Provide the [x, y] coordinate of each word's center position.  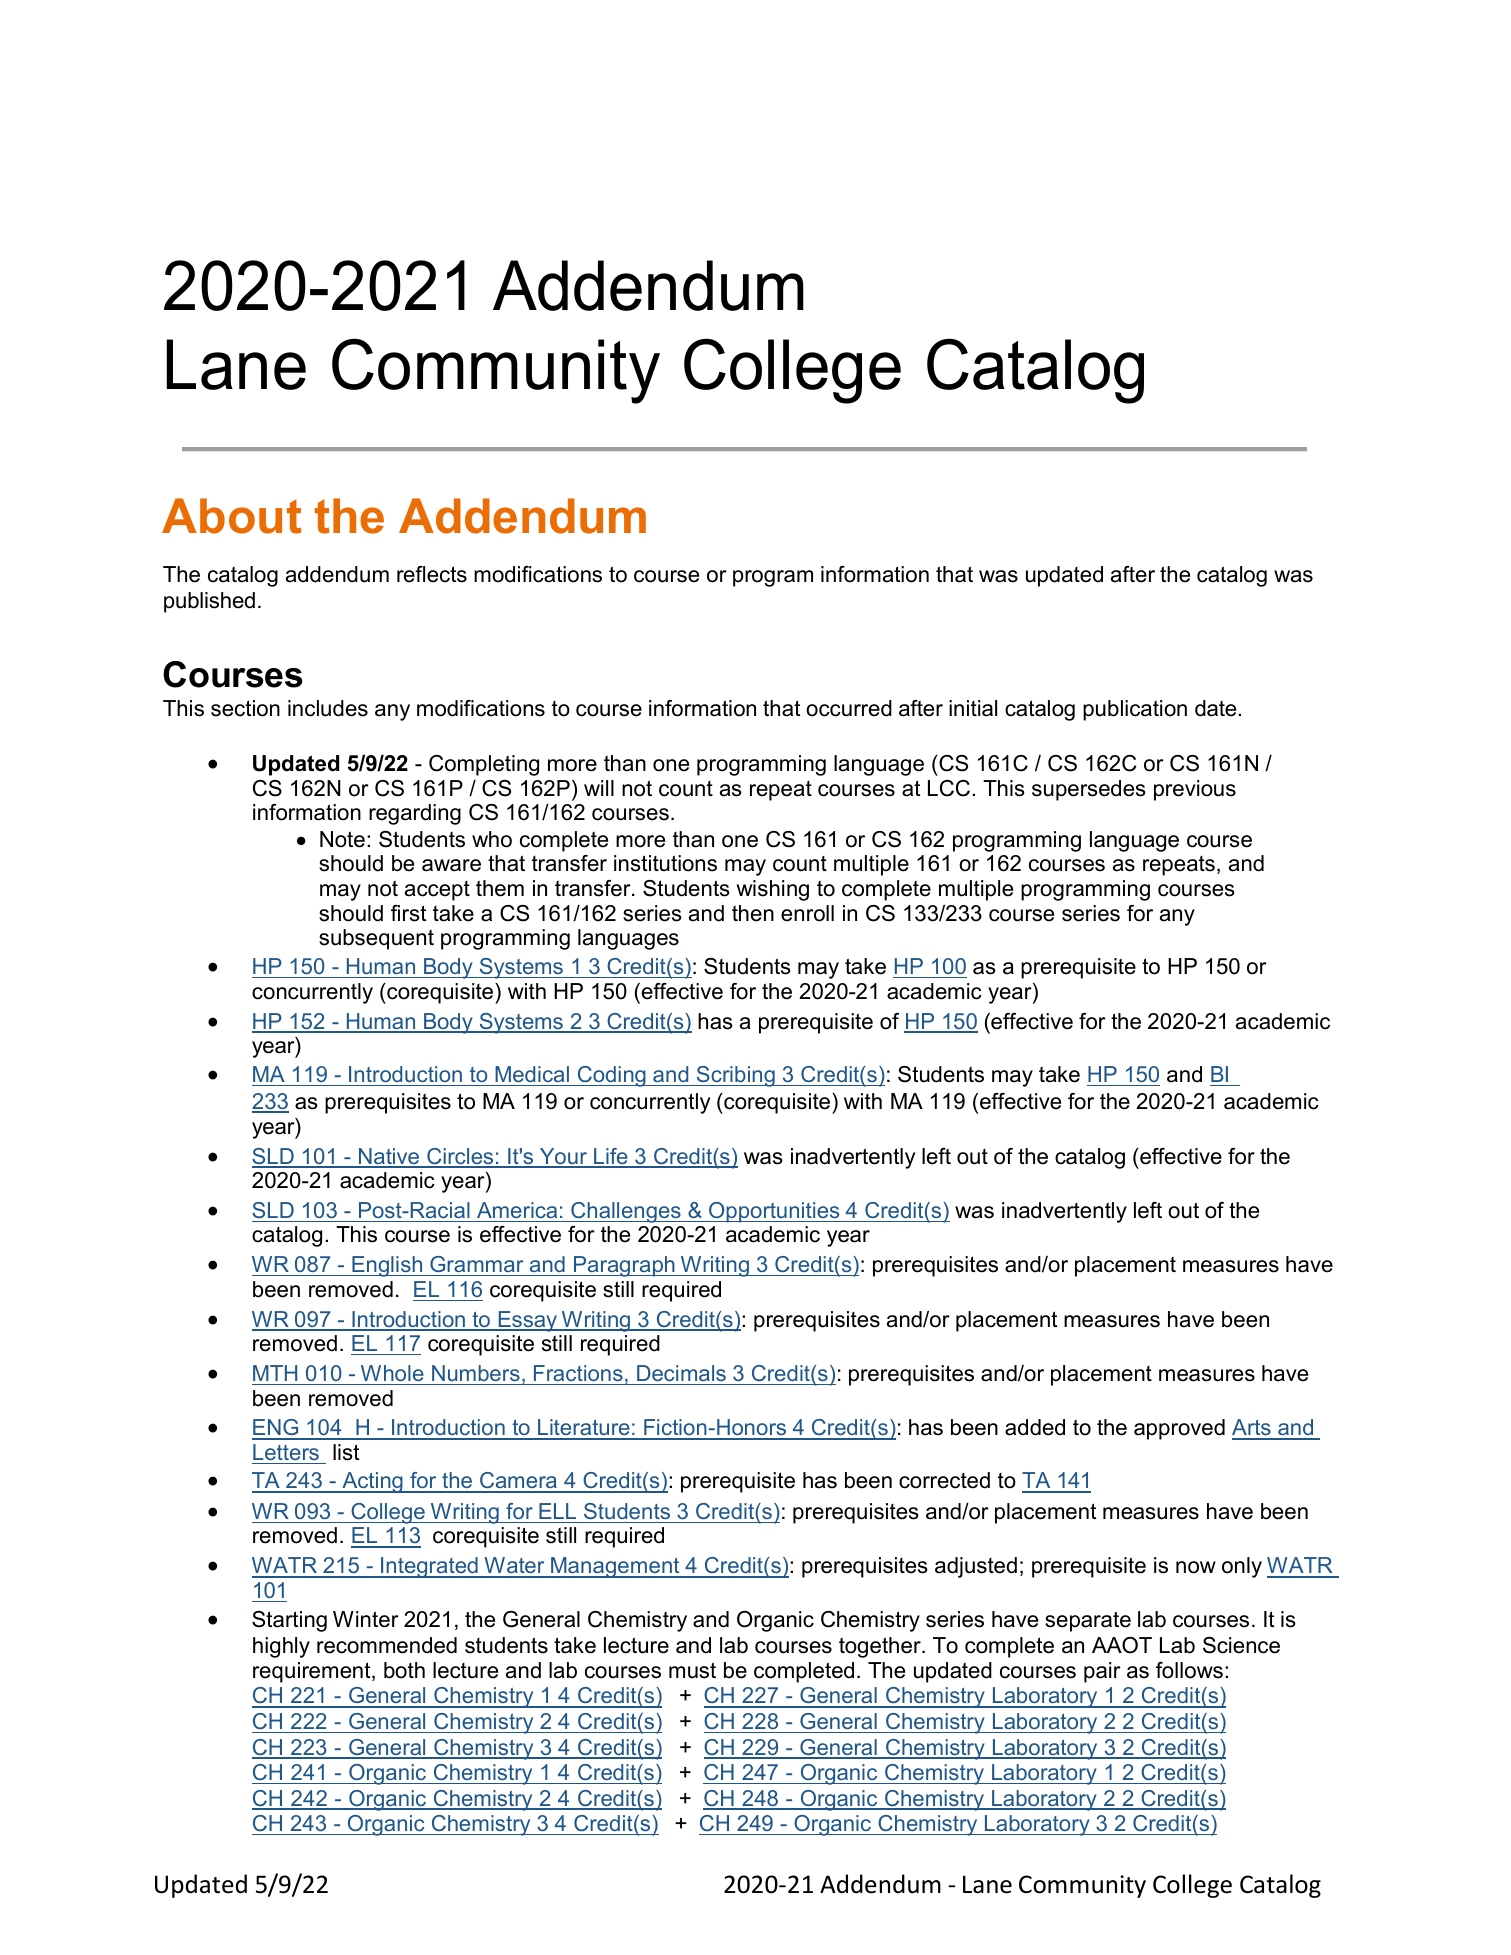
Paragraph [624, 1266]
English [387, 1266]
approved [1179, 1429]
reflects [432, 574]
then [753, 913]
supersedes [1089, 790]
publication [1135, 710]
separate [1088, 1621]
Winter [366, 1619]
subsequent [376, 939]
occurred [849, 708]
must [692, 1670]
